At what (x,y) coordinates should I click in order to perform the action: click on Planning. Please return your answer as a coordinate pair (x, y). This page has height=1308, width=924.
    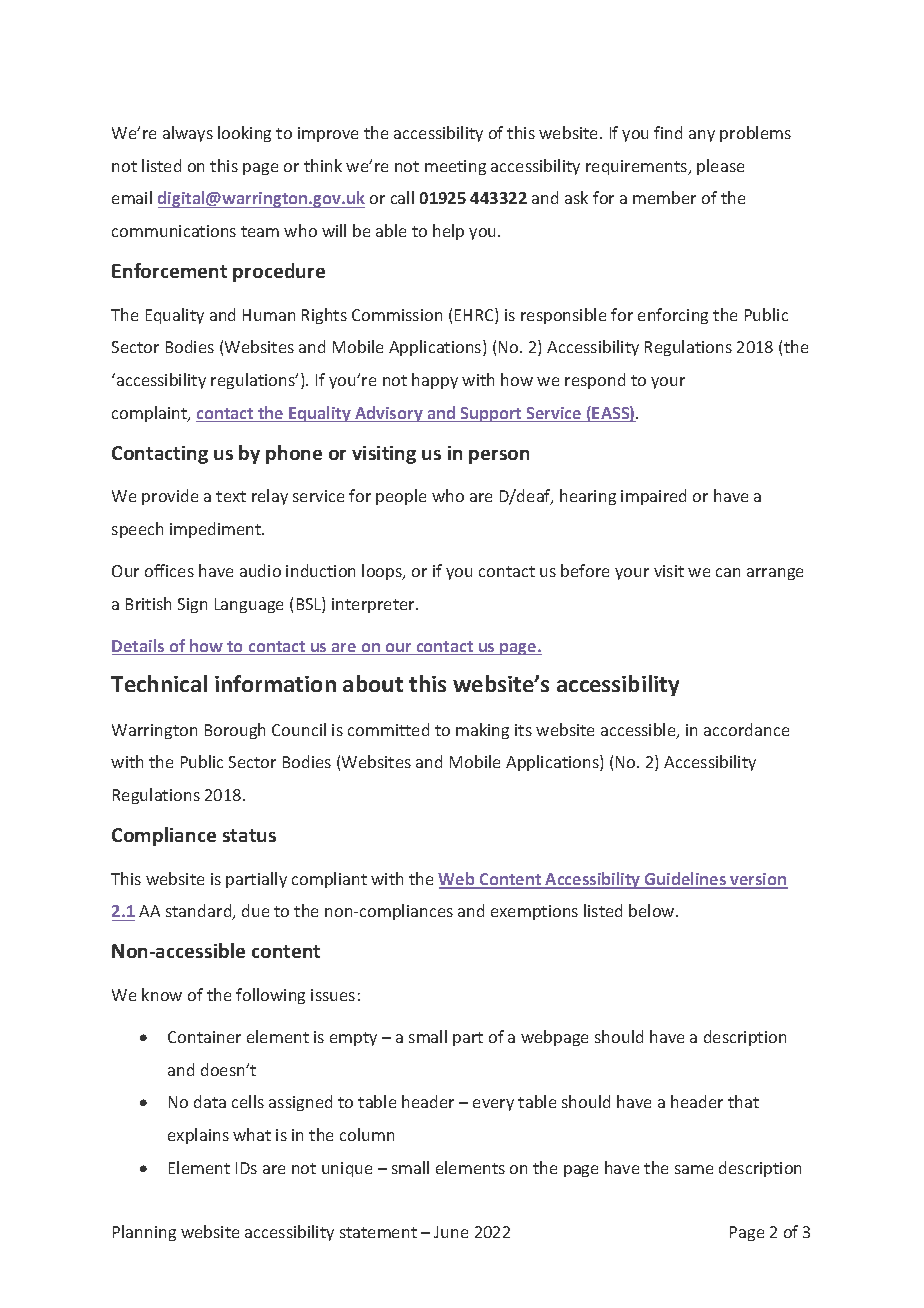
    Looking at the image, I should click on (144, 1233).
